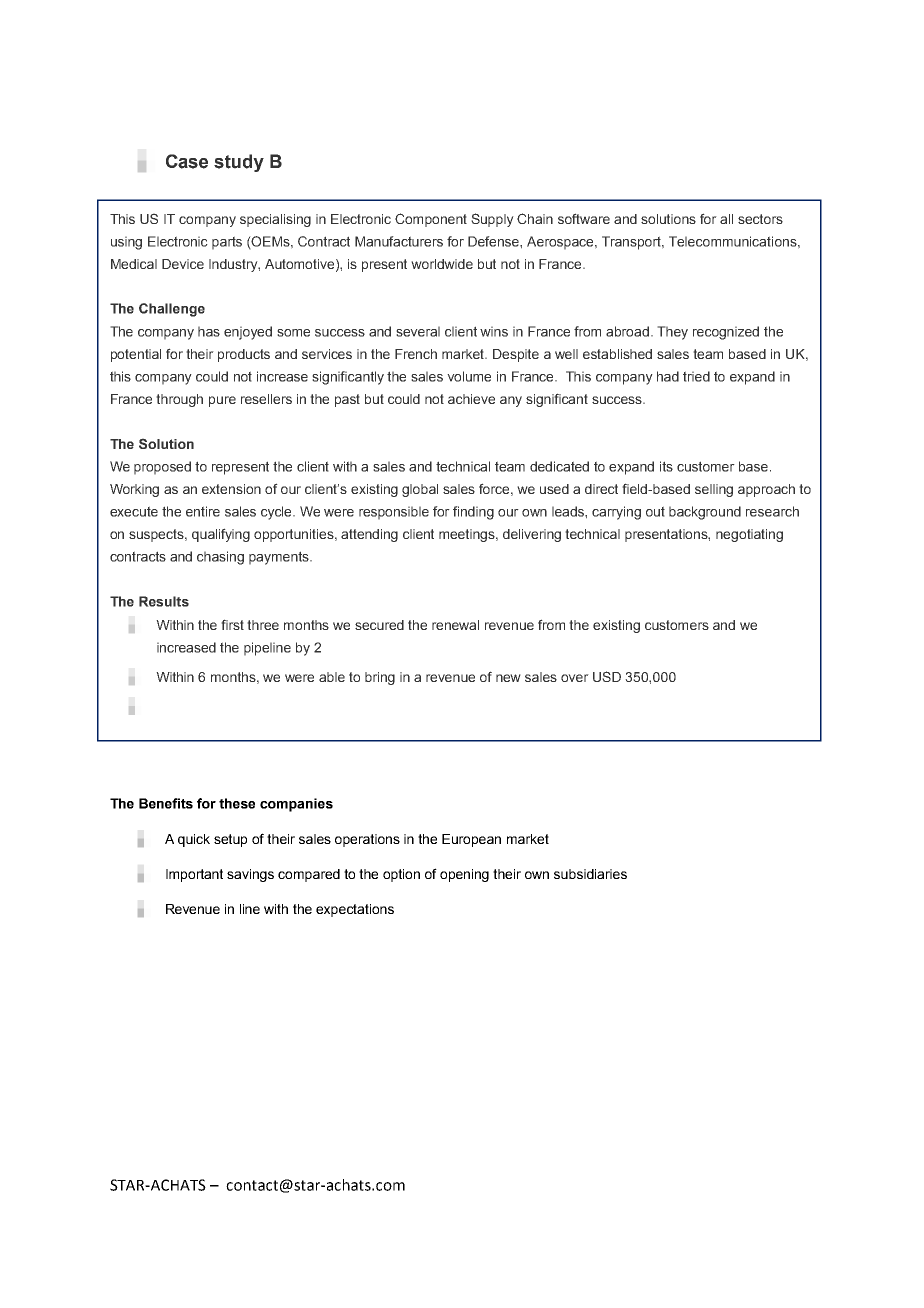 Image resolution: width=924 pixels, height=1308 pixels. Describe the element at coordinates (222, 401) in the screenshot. I see `pure` at that location.
